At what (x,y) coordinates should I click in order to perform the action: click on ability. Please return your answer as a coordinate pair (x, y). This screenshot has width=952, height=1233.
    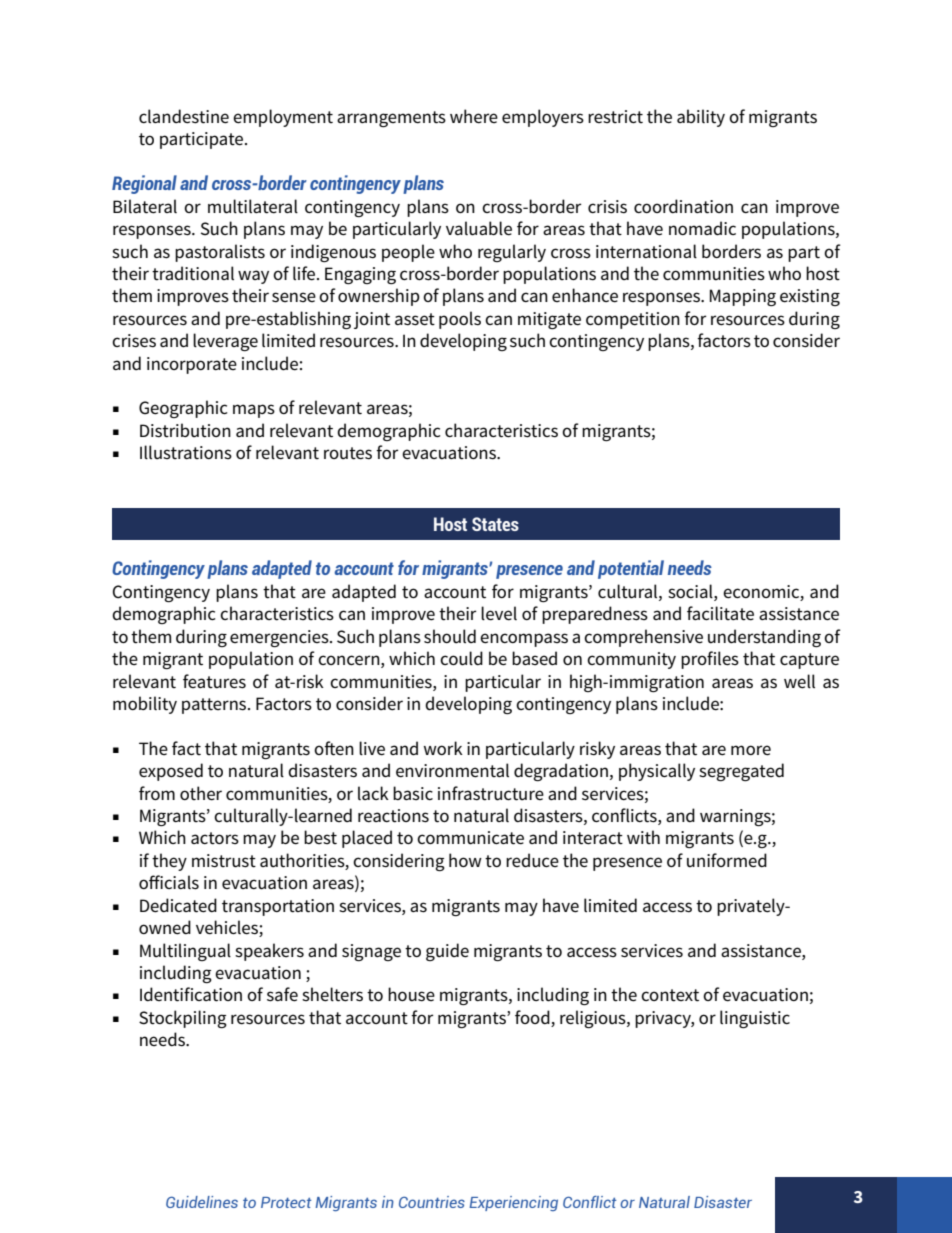
    Looking at the image, I should click on (701, 118).
